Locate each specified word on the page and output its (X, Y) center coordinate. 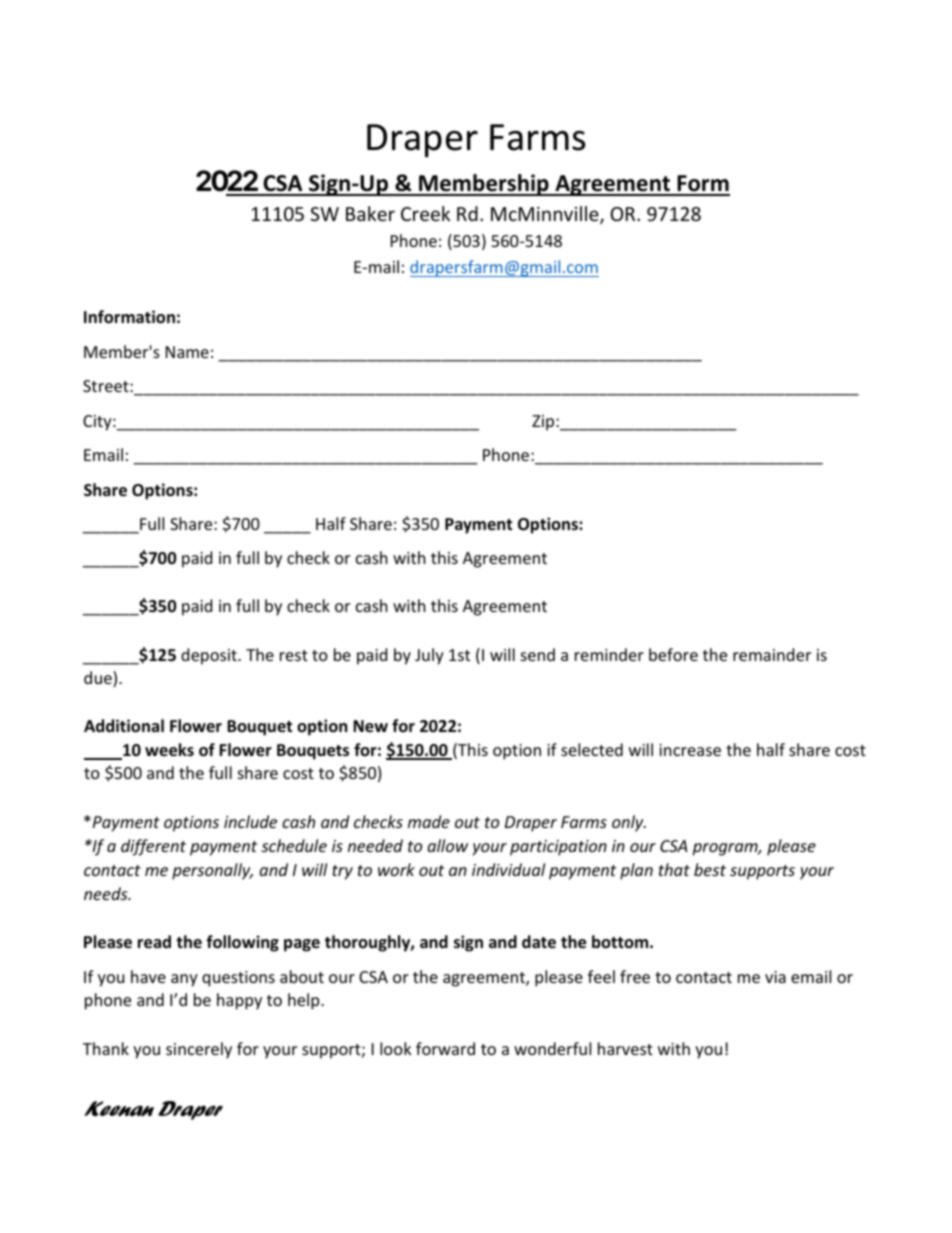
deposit (210, 656)
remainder (772, 654)
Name (187, 352)
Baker (370, 213)
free (635, 976)
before (673, 654)
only (629, 823)
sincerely (199, 1050)
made (429, 821)
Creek (425, 213)
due (99, 679)
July (429, 656)
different (153, 847)
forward (445, 1048)
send (538, 654)
